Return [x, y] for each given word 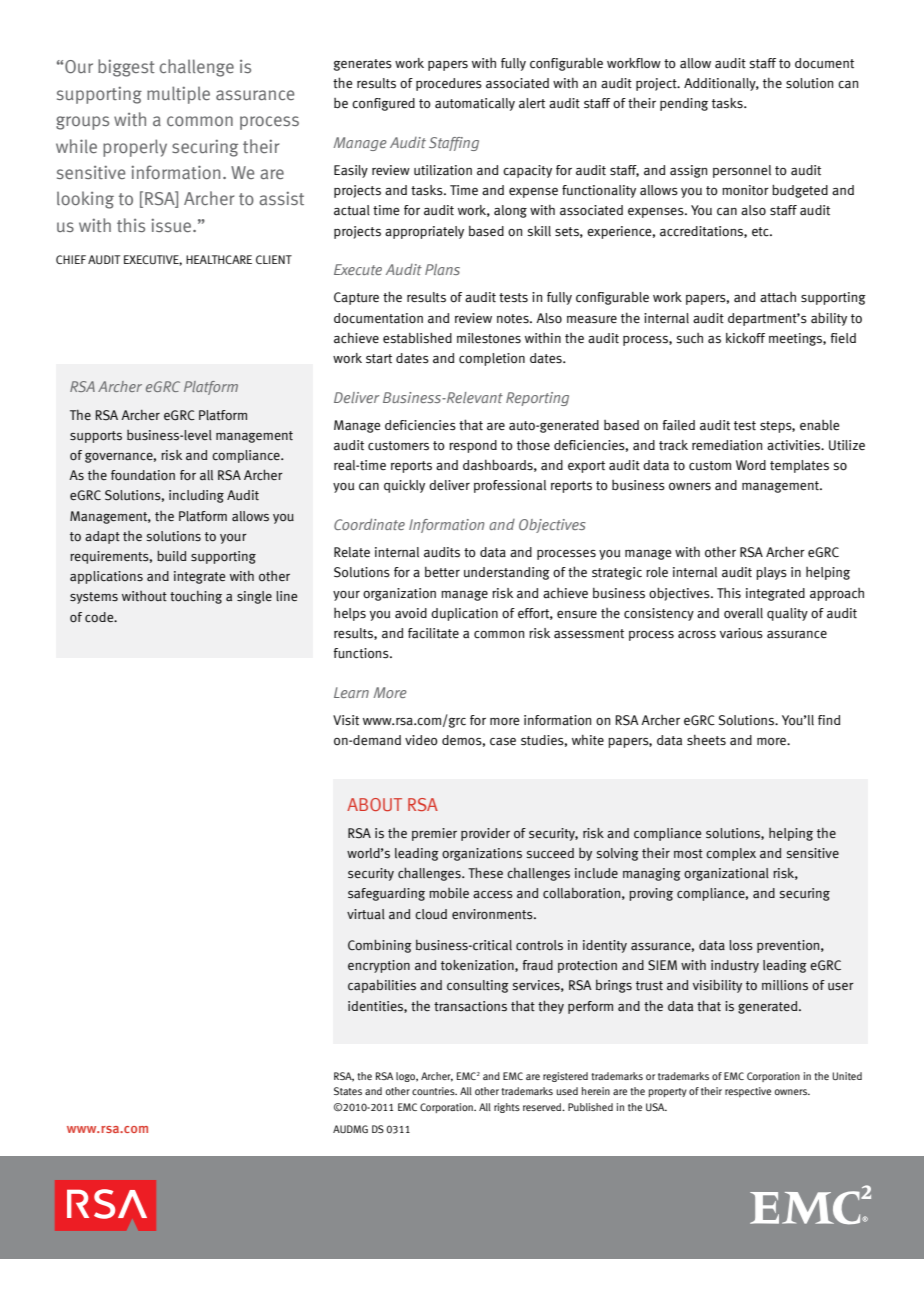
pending [684, 104]
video [421, 740]
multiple [178, 95]
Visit [346, 720]
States [348, 1091]
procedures [449, 84]
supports [96, 437]
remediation [727, 445]
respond [473, 446]
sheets [706, 740]
